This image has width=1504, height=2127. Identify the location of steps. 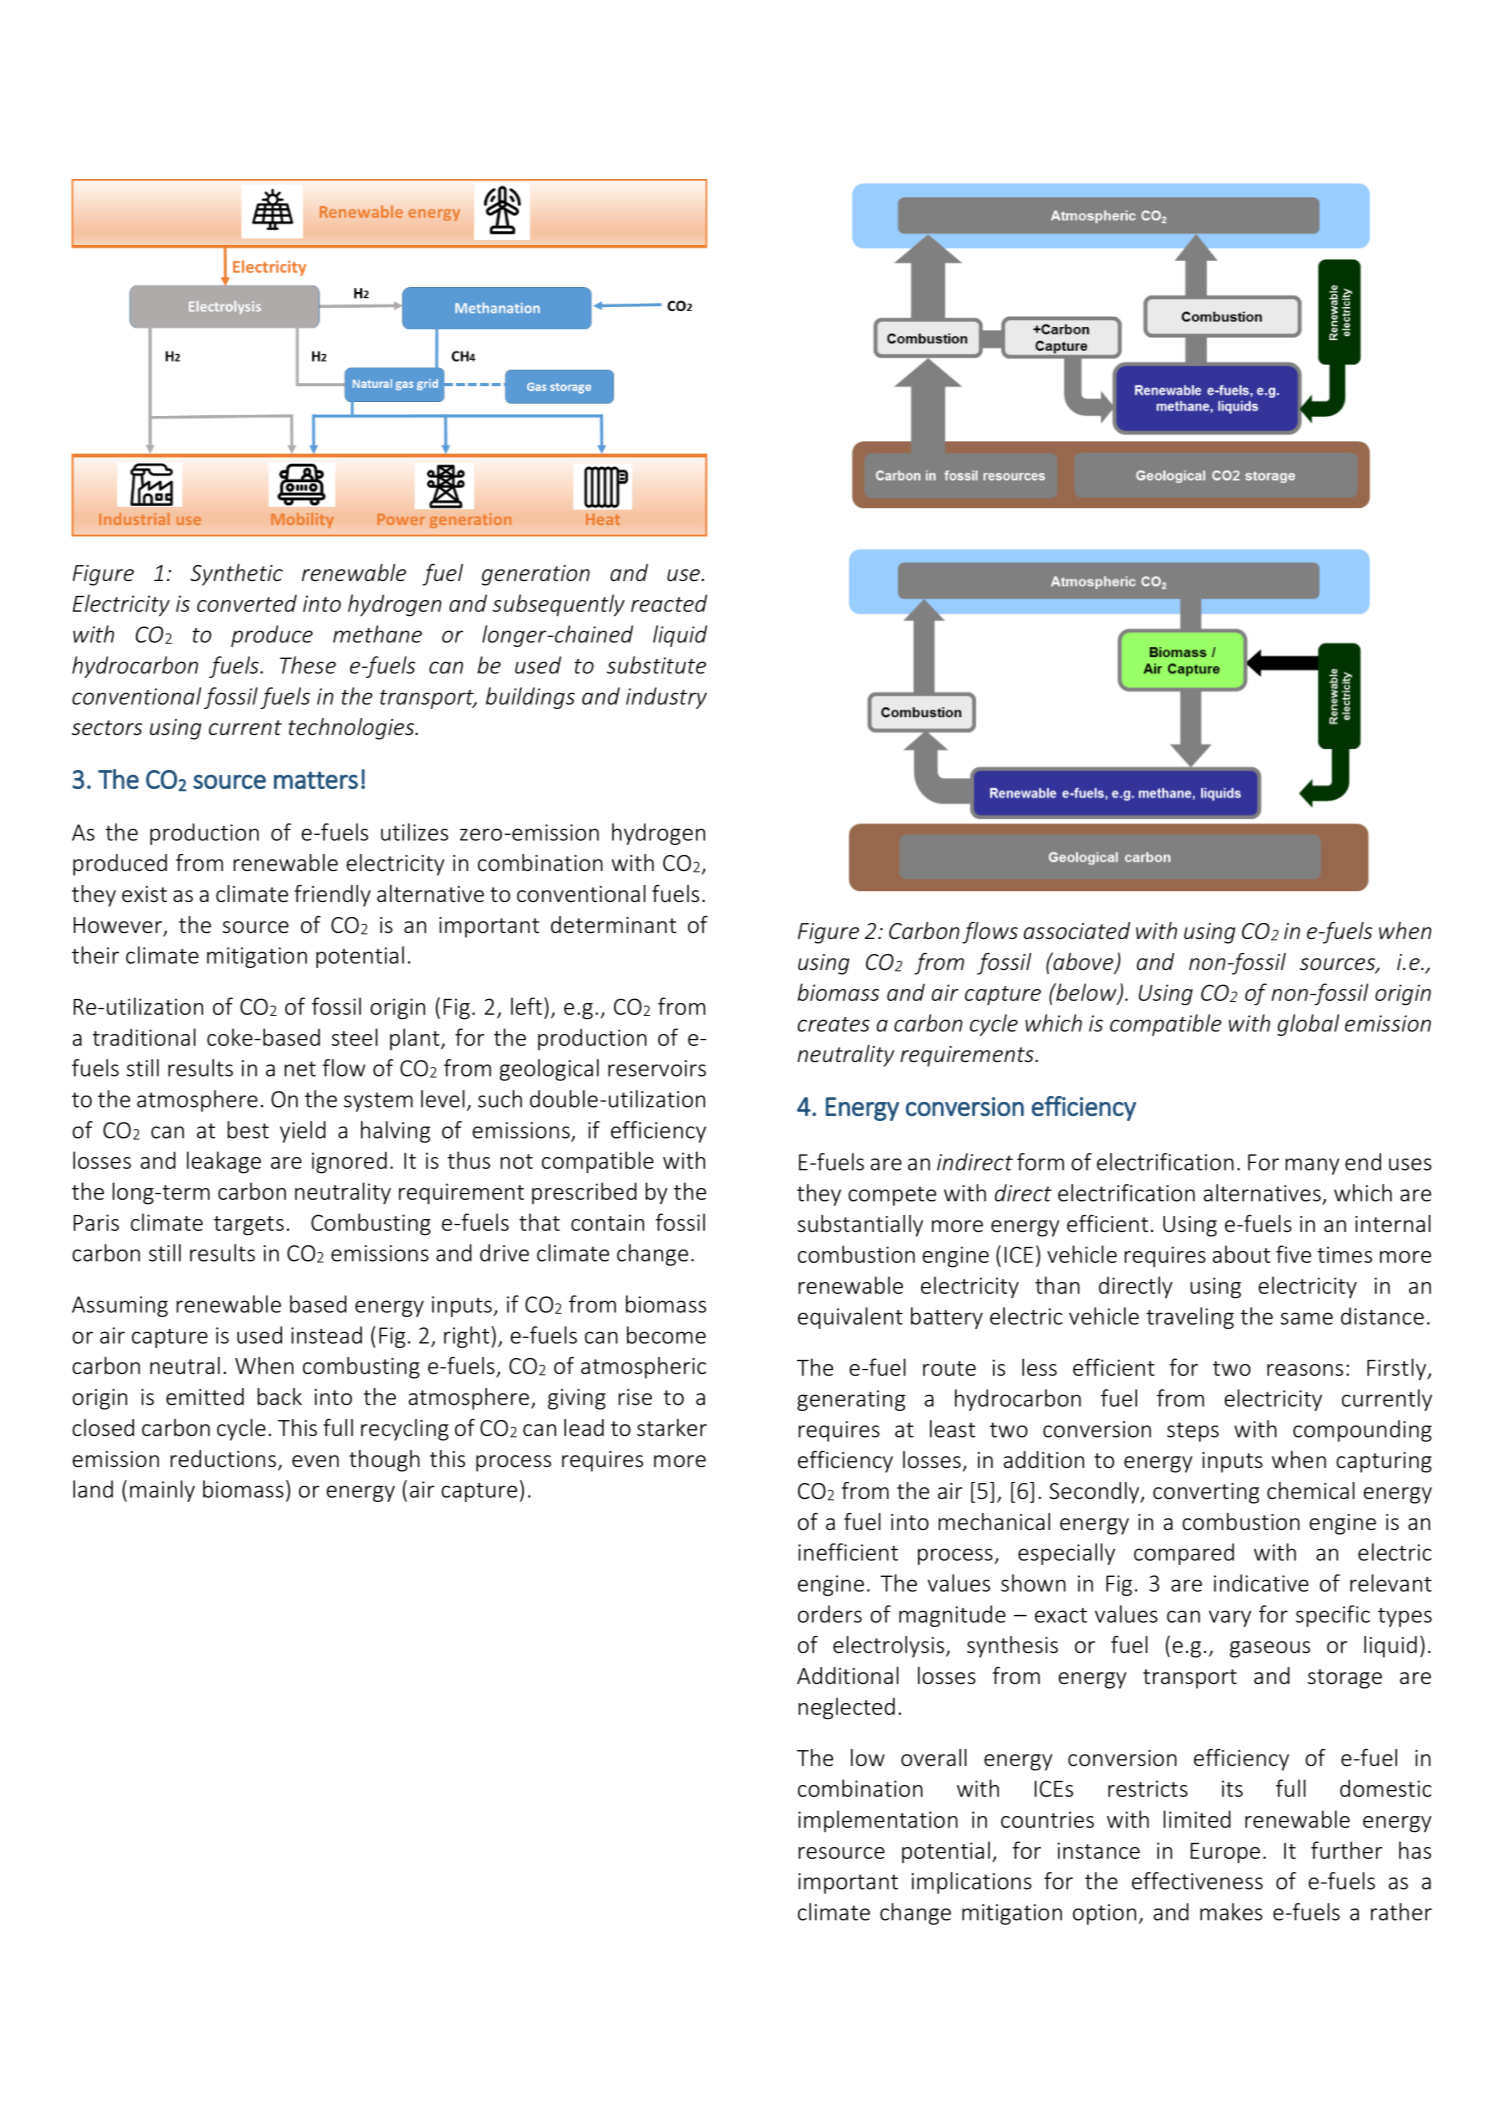
(1193, 1432).
